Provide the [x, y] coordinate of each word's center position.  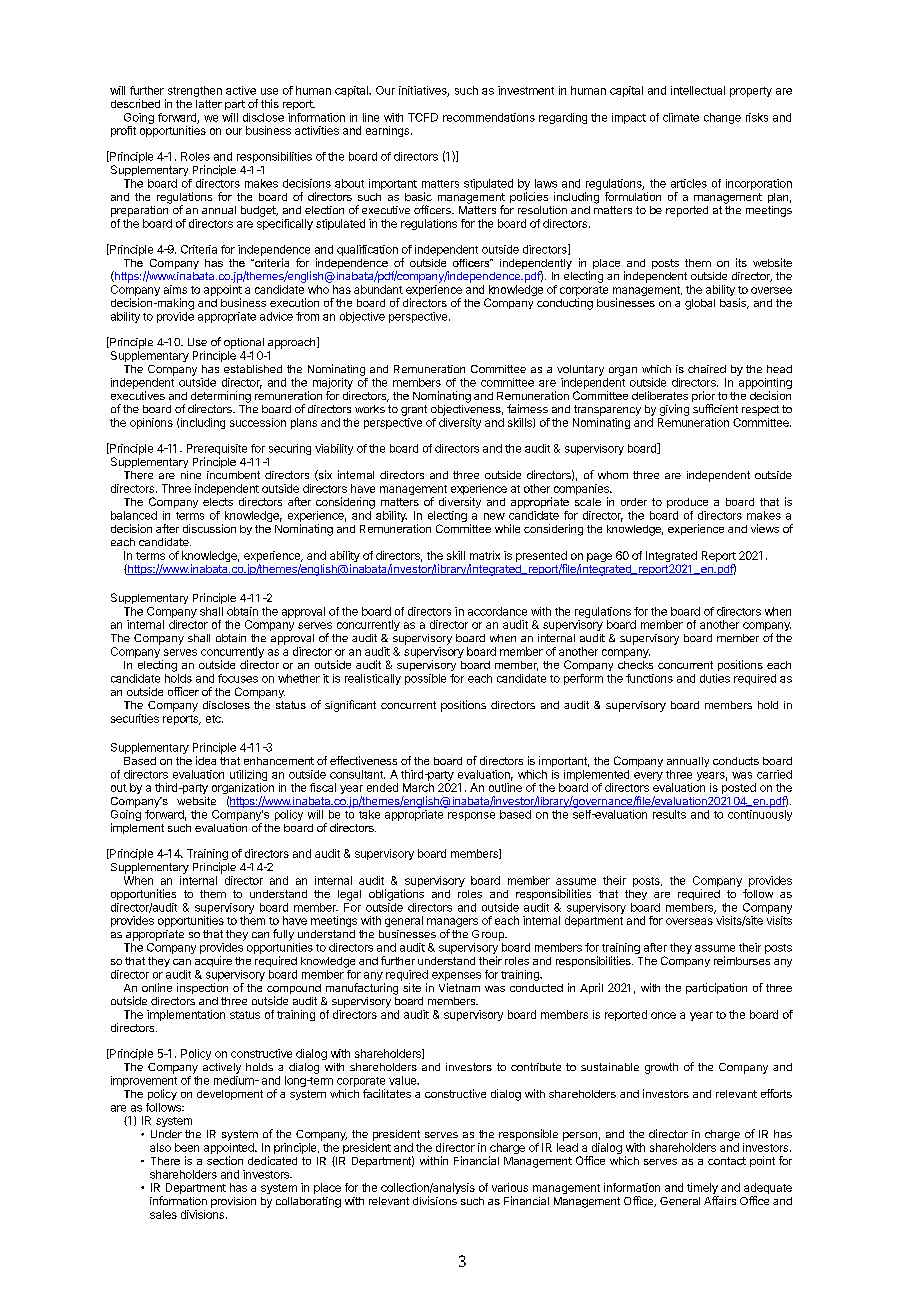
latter [209, 104]
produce [687, 503]
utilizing [248, 775]
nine [191, 475]
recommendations [489, 117]
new [494, 516]
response [471, 816]
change [722, 118]
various [510, 1187]
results [669, 814]
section [225, 1160]
